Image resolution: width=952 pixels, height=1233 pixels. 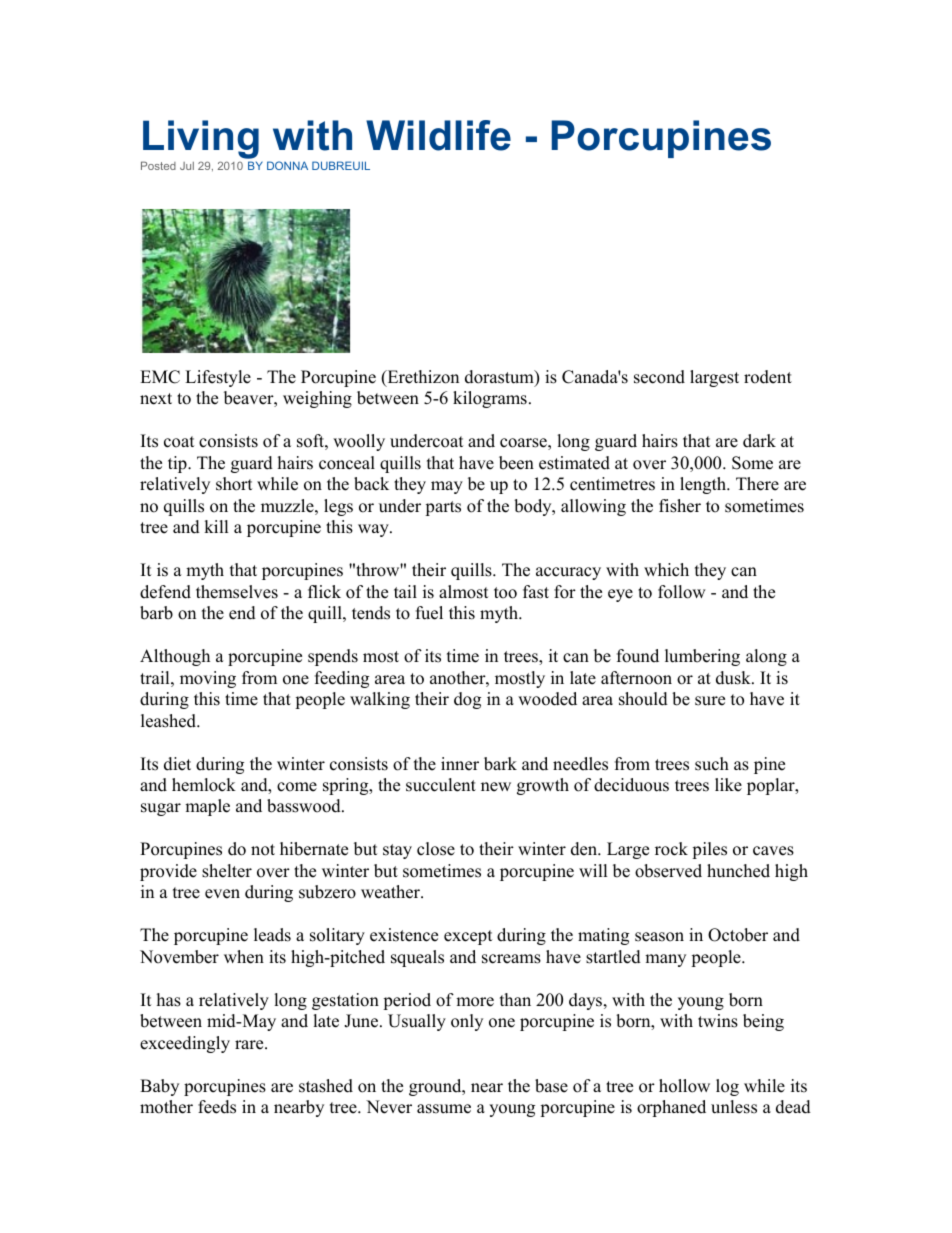 What do you see at coordinates (490, 399) in the screenshot?
I see `kilograms` at bounding box center [490, 399].
